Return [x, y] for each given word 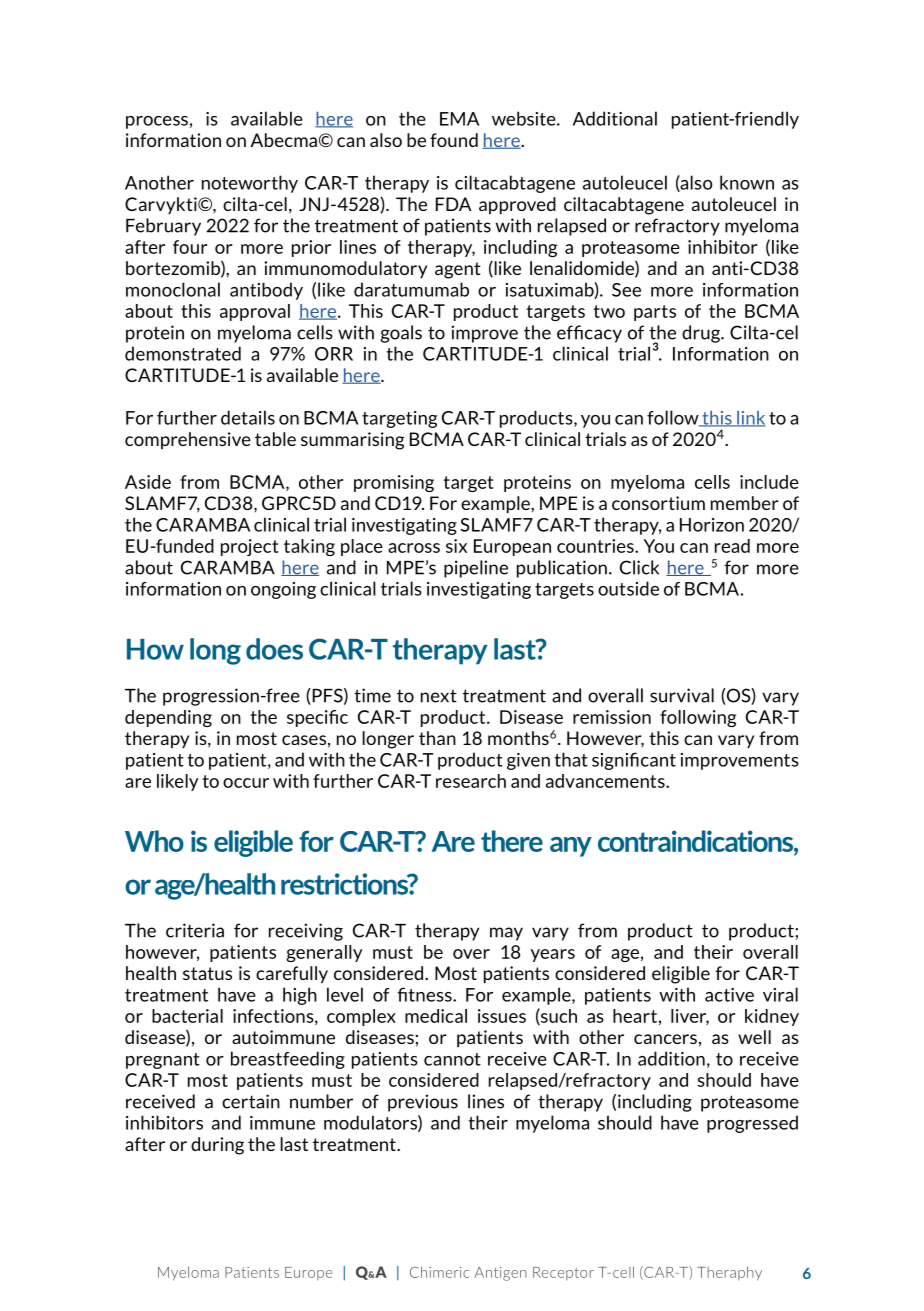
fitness [425, 994]
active [729, 995]
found [454, 140]
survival [682, 695]
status [207, 973]
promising [394, 483]
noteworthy [250, 184]
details [248, 417]
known [747, 182]
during [217, 1146]
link [750, 419]
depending [168, 718]
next [439, 696]
